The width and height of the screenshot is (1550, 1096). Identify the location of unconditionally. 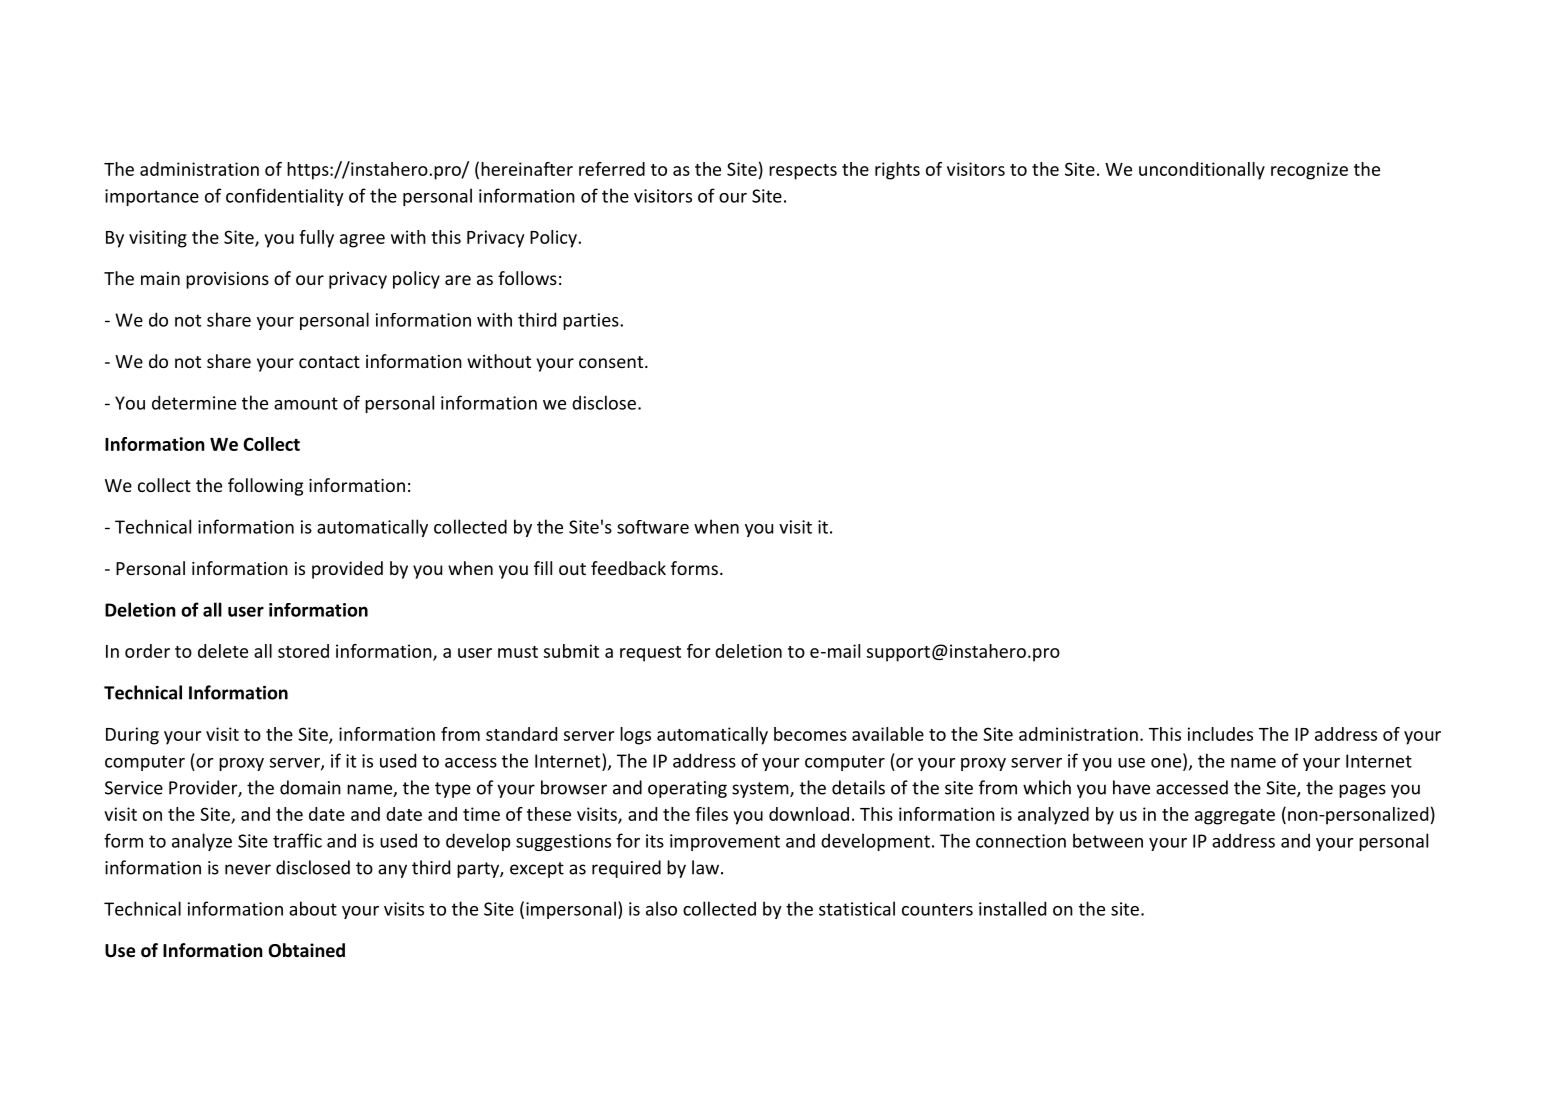
(1202, 171).
